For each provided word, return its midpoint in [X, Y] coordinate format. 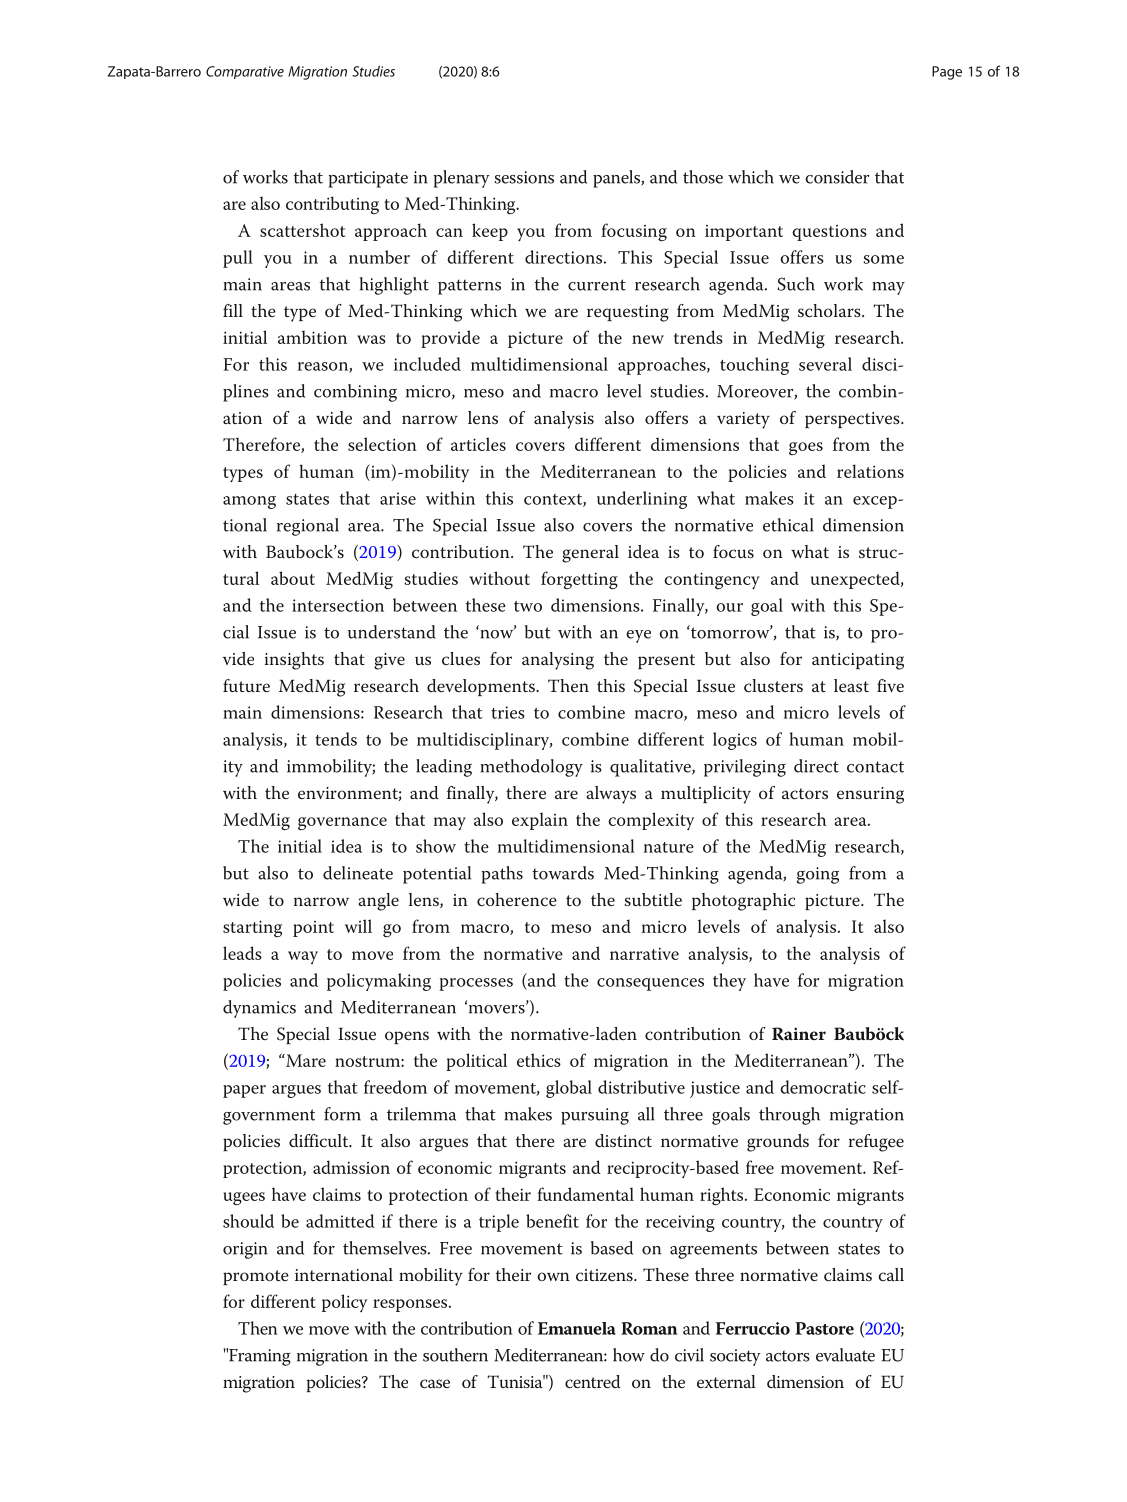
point [313, 929]
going [818, 875]
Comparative [245, 72]
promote [256, 1277]
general [590, 554]
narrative [644, 953]
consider [837, 177]
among [249, 502]
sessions [524, 177]
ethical [788, 525]
